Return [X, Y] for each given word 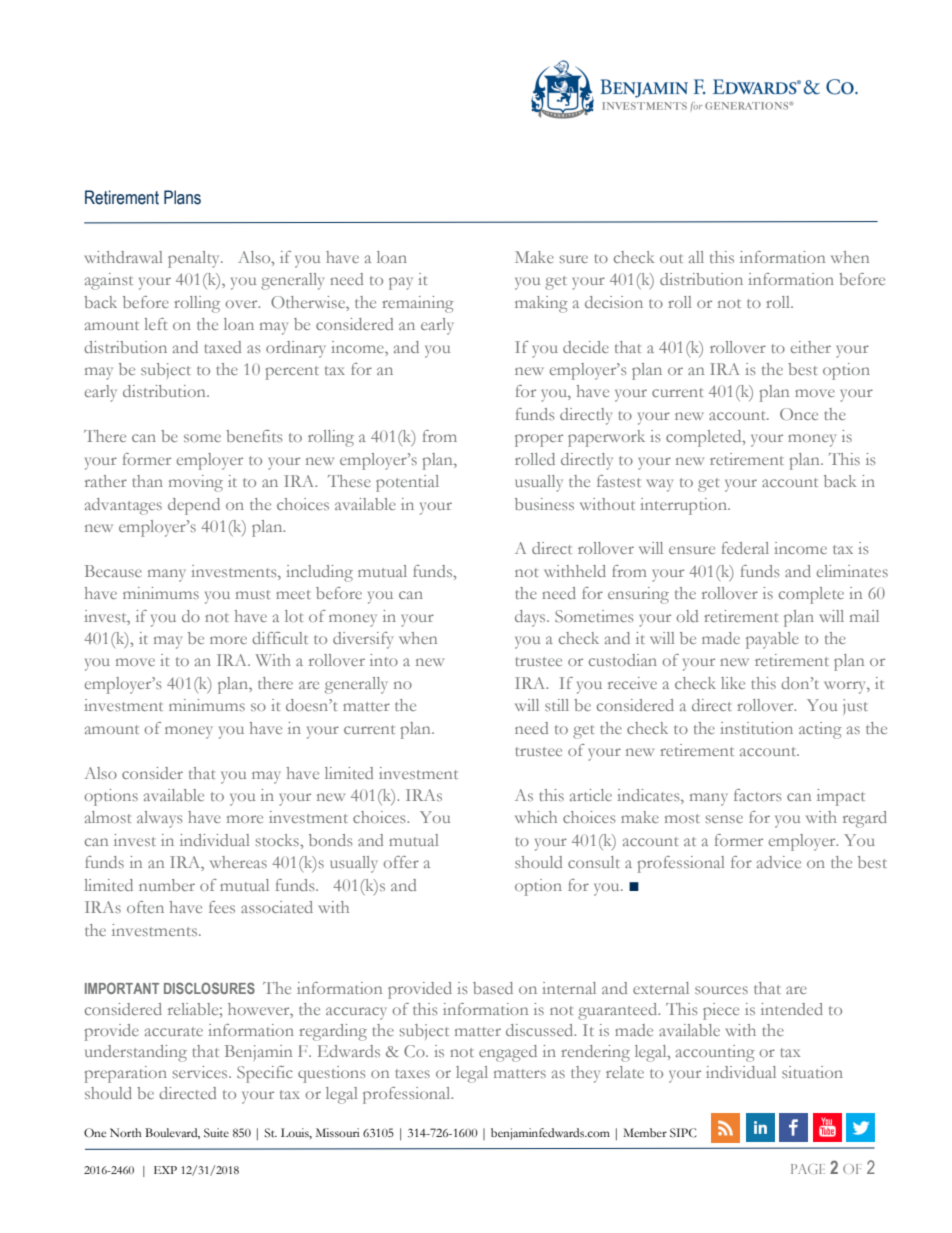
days [531, 618]
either [810, 347]
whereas [238, 862]
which [536, 817]
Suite [216, 1133]
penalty [195, 259]
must [253, 594]
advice [779, 862]
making [541, 304]
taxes [412, 1073]
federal [745, 548]
